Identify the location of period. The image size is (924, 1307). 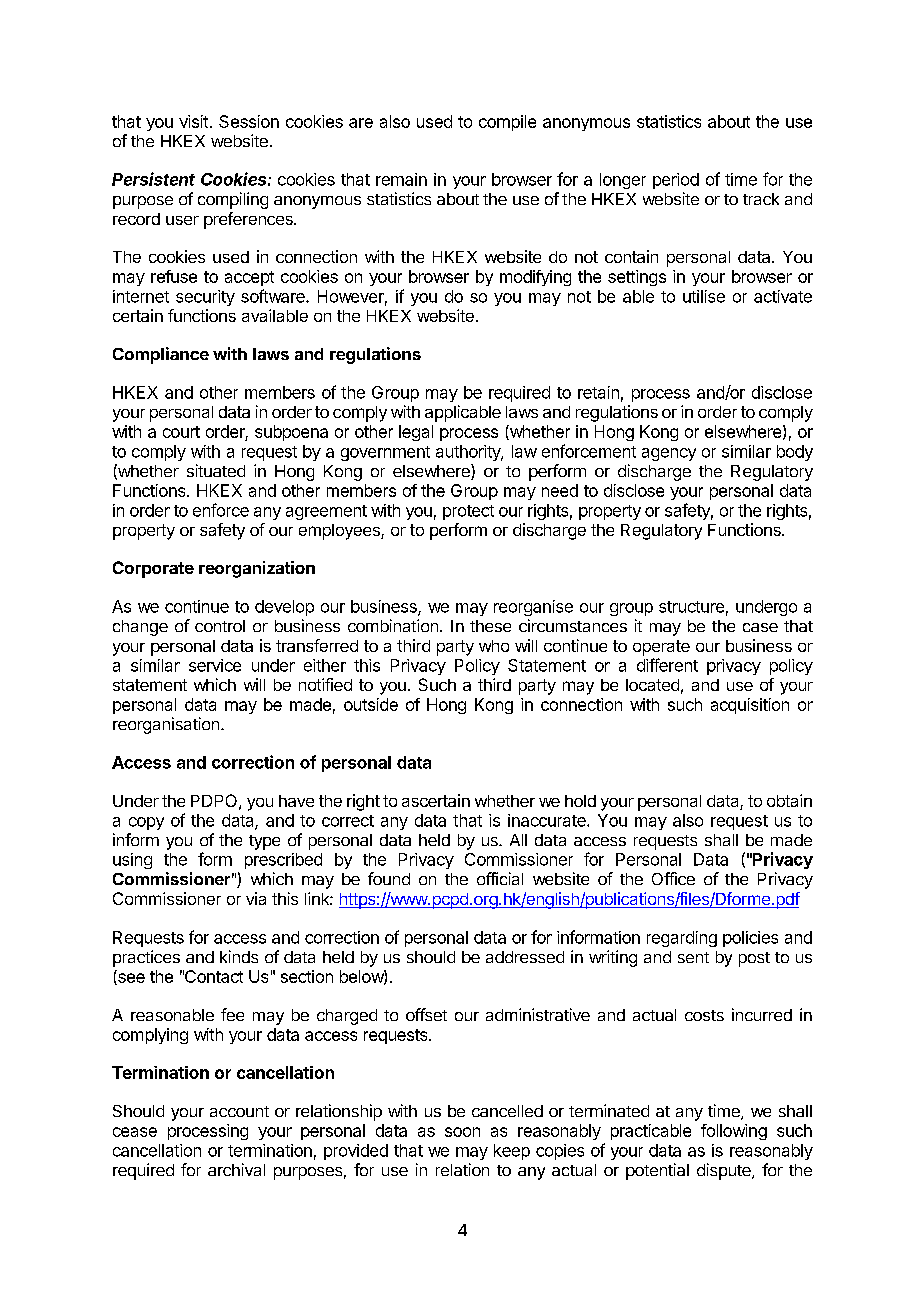
(676, 181).
